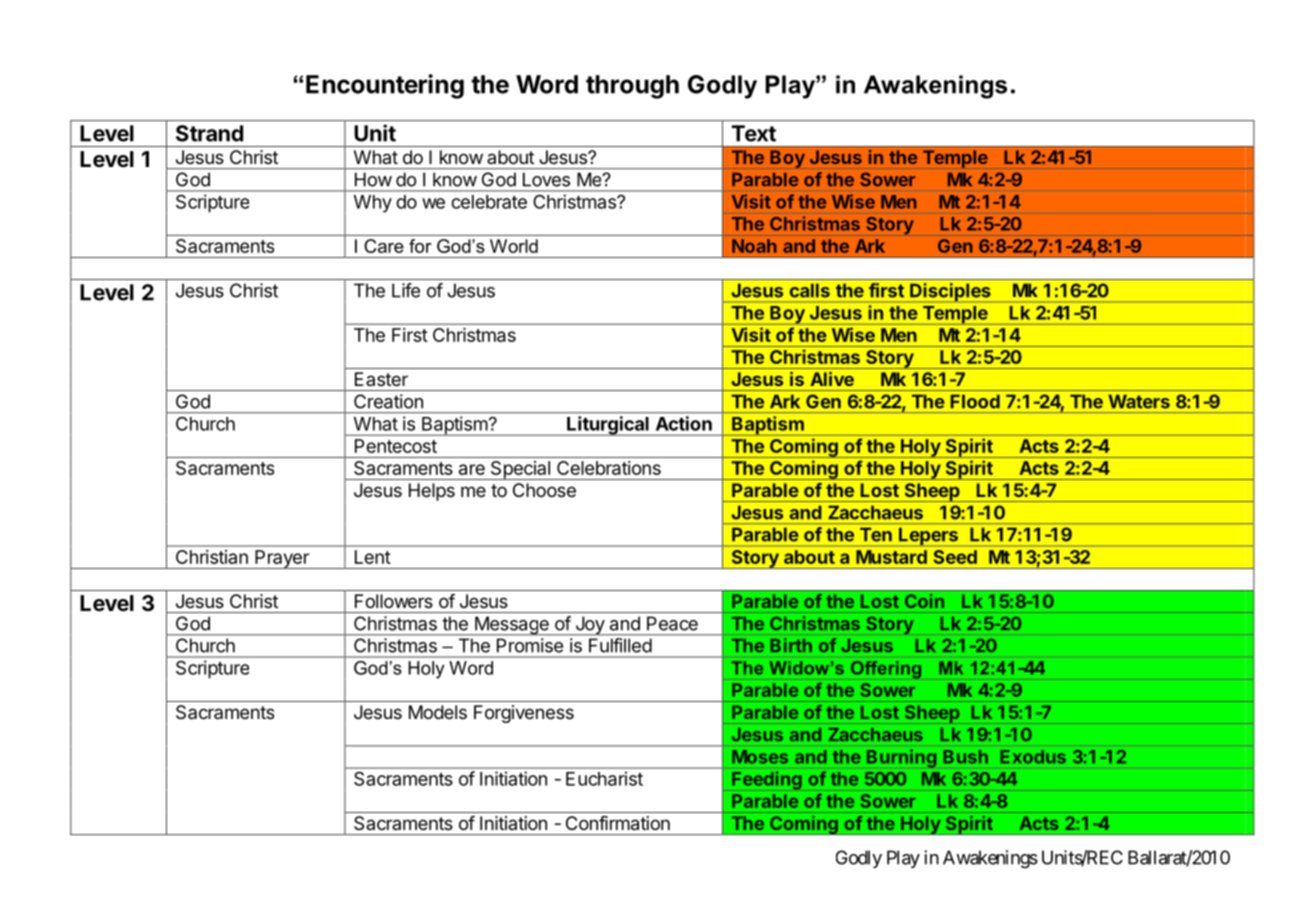 The width and height of the page is (1308, 924). I want to click on Encountering, so click(385, 86).
